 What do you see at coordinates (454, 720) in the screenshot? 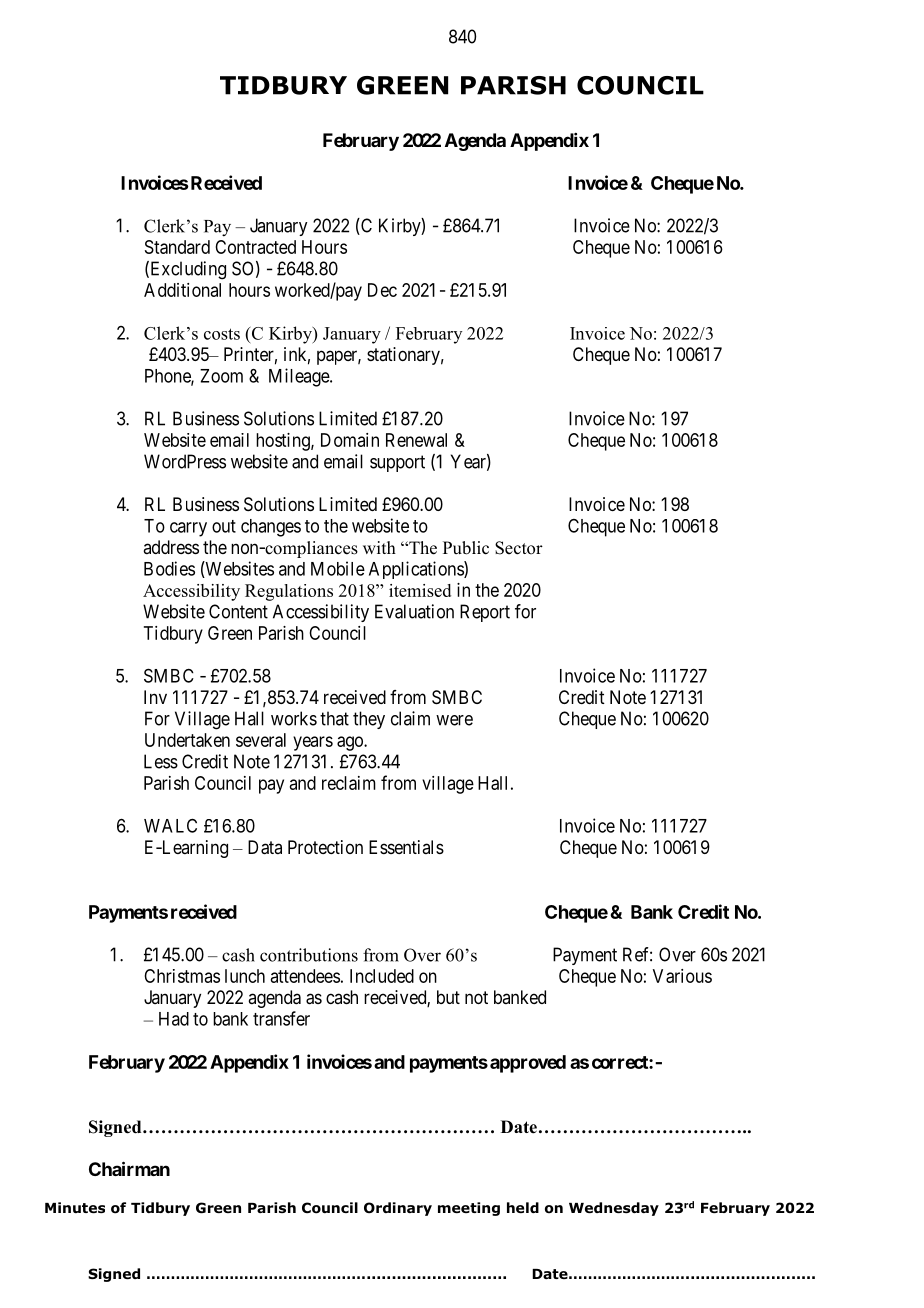
I see `were` at bounding box center [454, 720].
